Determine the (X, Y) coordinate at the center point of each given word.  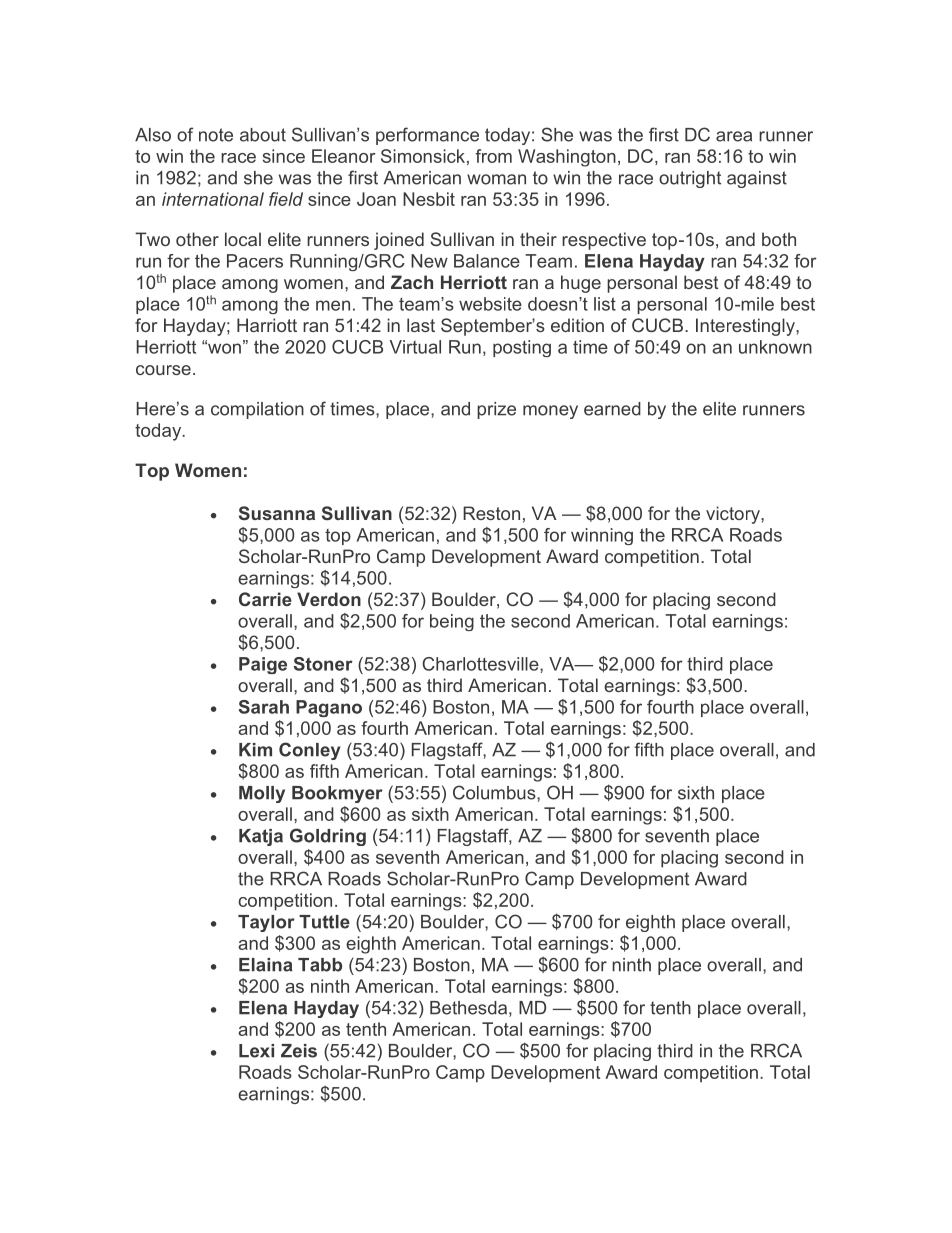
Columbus (495, 792)
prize (496, 410)
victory (734, 515)
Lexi (256, 1051)
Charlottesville (481, 664)
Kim (255, 750)
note (216, 135)
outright (690, 179)
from (493, 156)
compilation (257, 410)
